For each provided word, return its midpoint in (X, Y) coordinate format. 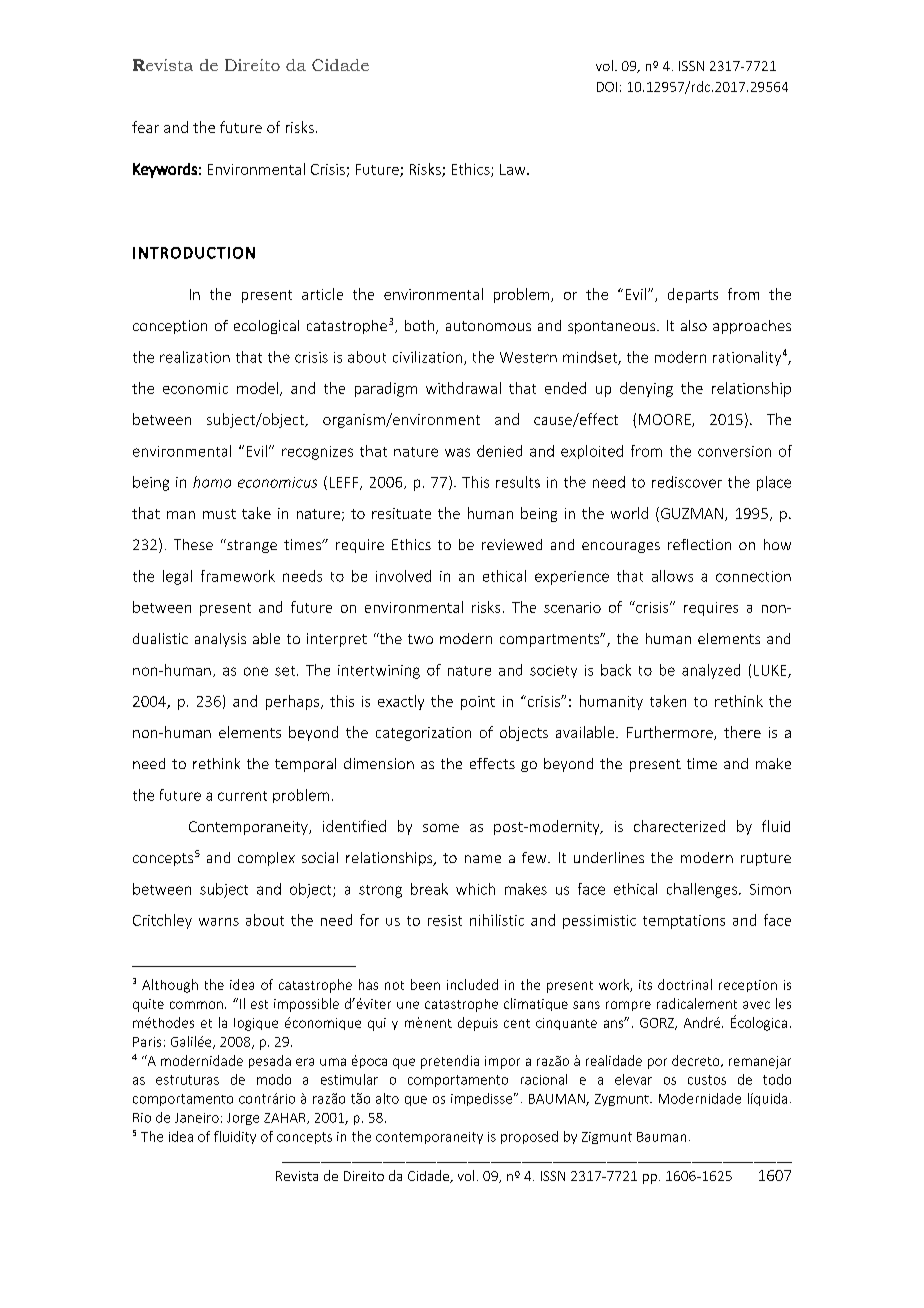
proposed (529, 1137)
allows (672, 576)
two (420, 639)
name (483, 859)
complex (266, 859)
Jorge (243, 1119)
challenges (702, 890)
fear (145, 127)
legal (177, 577)
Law (514, 169)
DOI (607, 87)
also (694, 325)
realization (195, 357)
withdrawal (463, 388)
